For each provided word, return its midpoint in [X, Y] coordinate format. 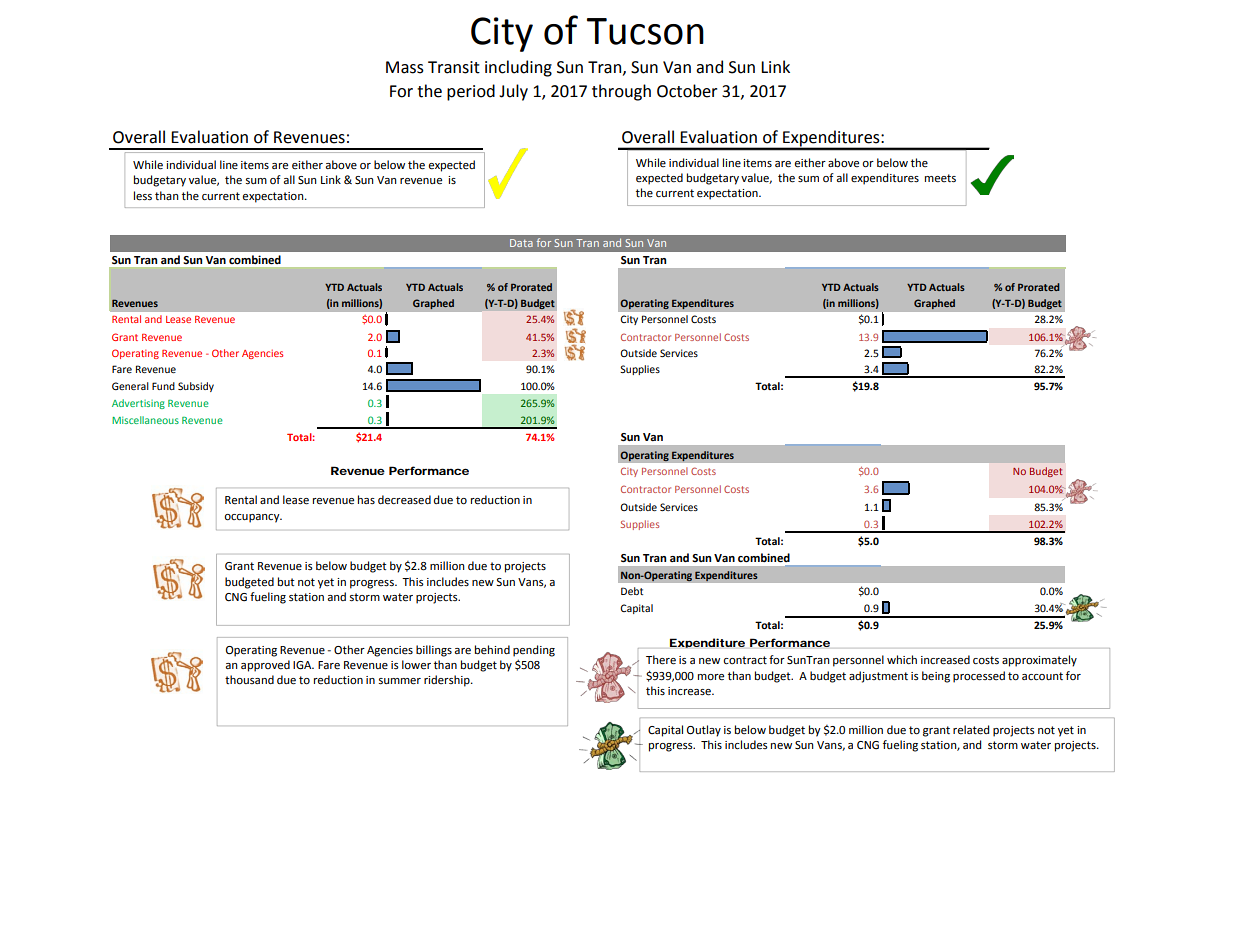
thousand [249, 680]
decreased [404, 500]
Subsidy [196, 387]
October [687, 91]
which [902, 659]
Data [521, 243]
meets [940, 178]
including [518, 68]
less [143, 196]
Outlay [704, 731]
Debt [632, 591]
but [286, 581]
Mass [405, 67]
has [366, 500]
